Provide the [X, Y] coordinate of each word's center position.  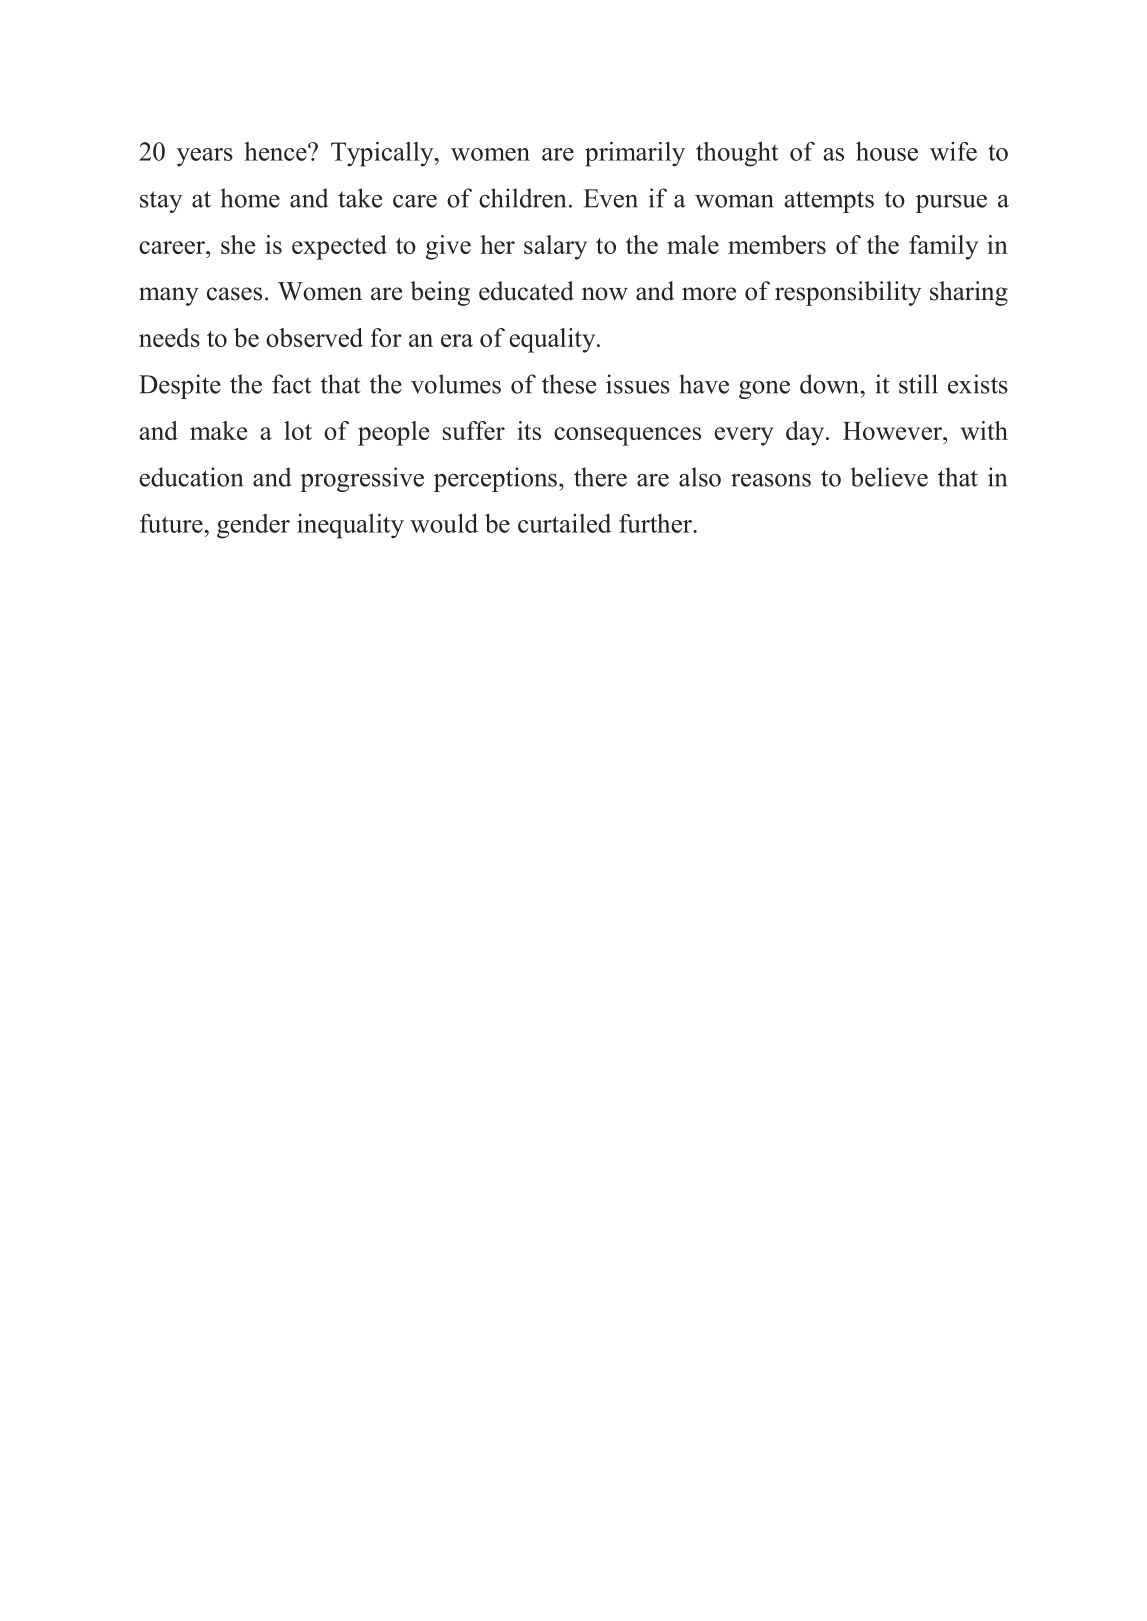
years [205, 157]
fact [292, 384]
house [887, 151]
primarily [635, 154]
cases [234, 294]
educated [526, 291]
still [918, 384]
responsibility [848, 293]
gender [253, 526]
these [569, 384]
